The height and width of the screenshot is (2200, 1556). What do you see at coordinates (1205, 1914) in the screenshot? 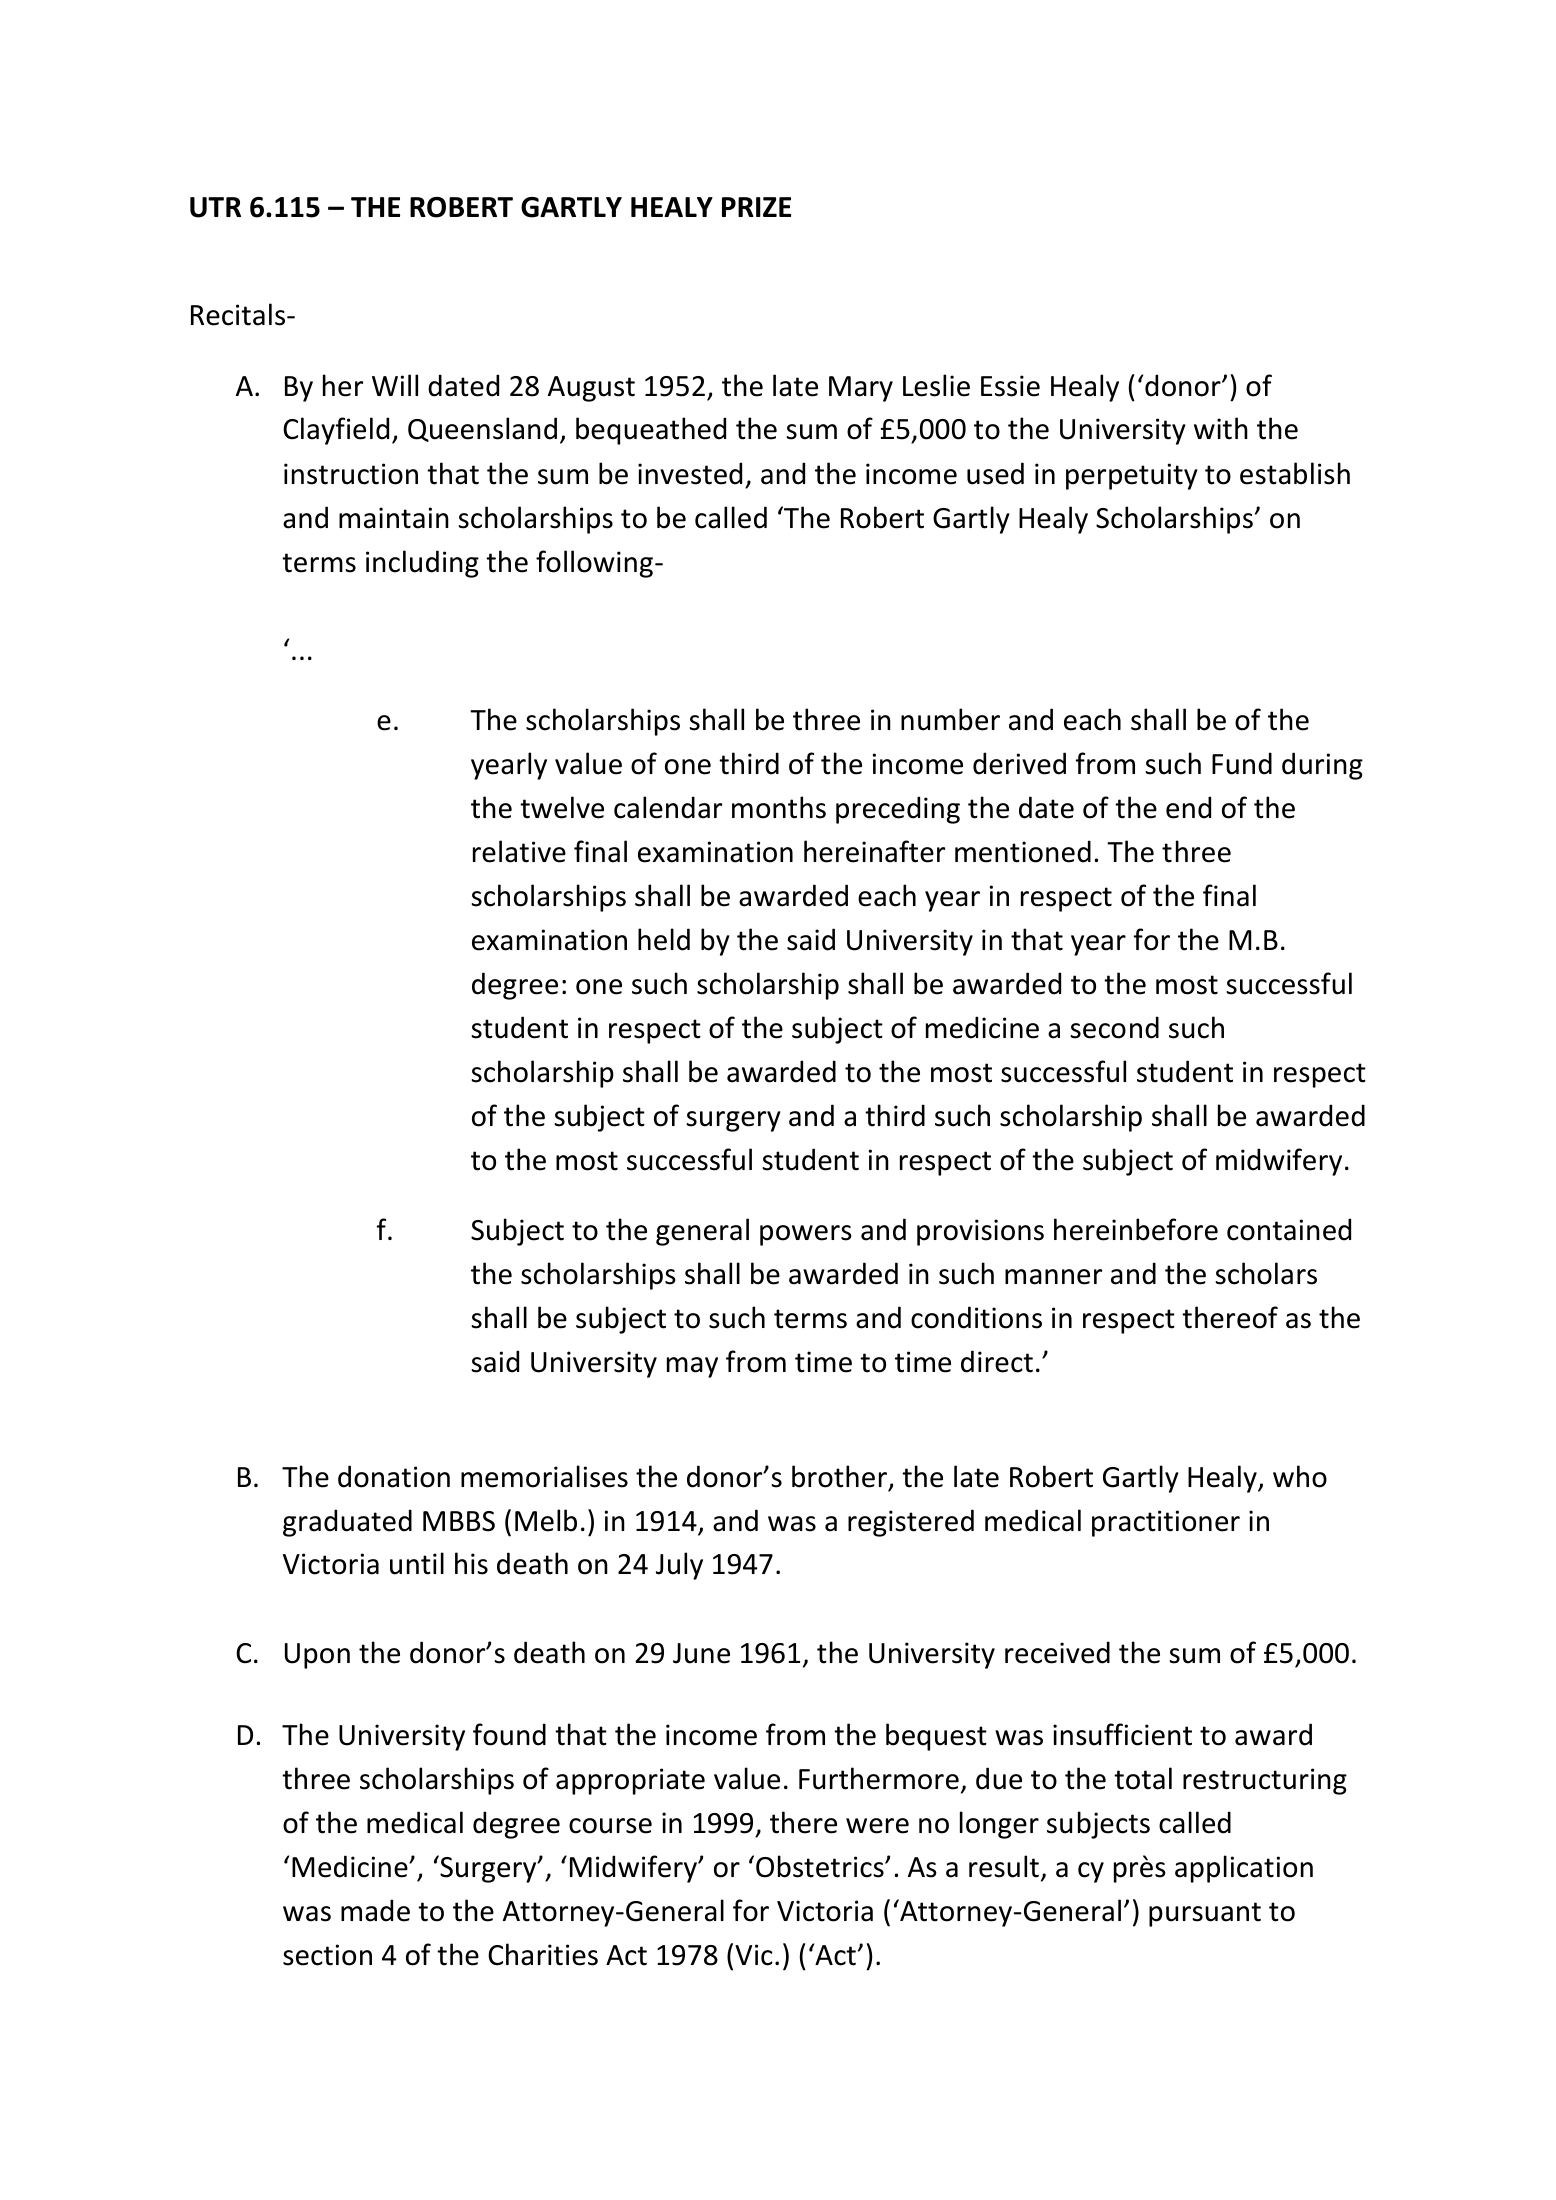
I see `pursuant` at bounding box center [1205, 1914].
